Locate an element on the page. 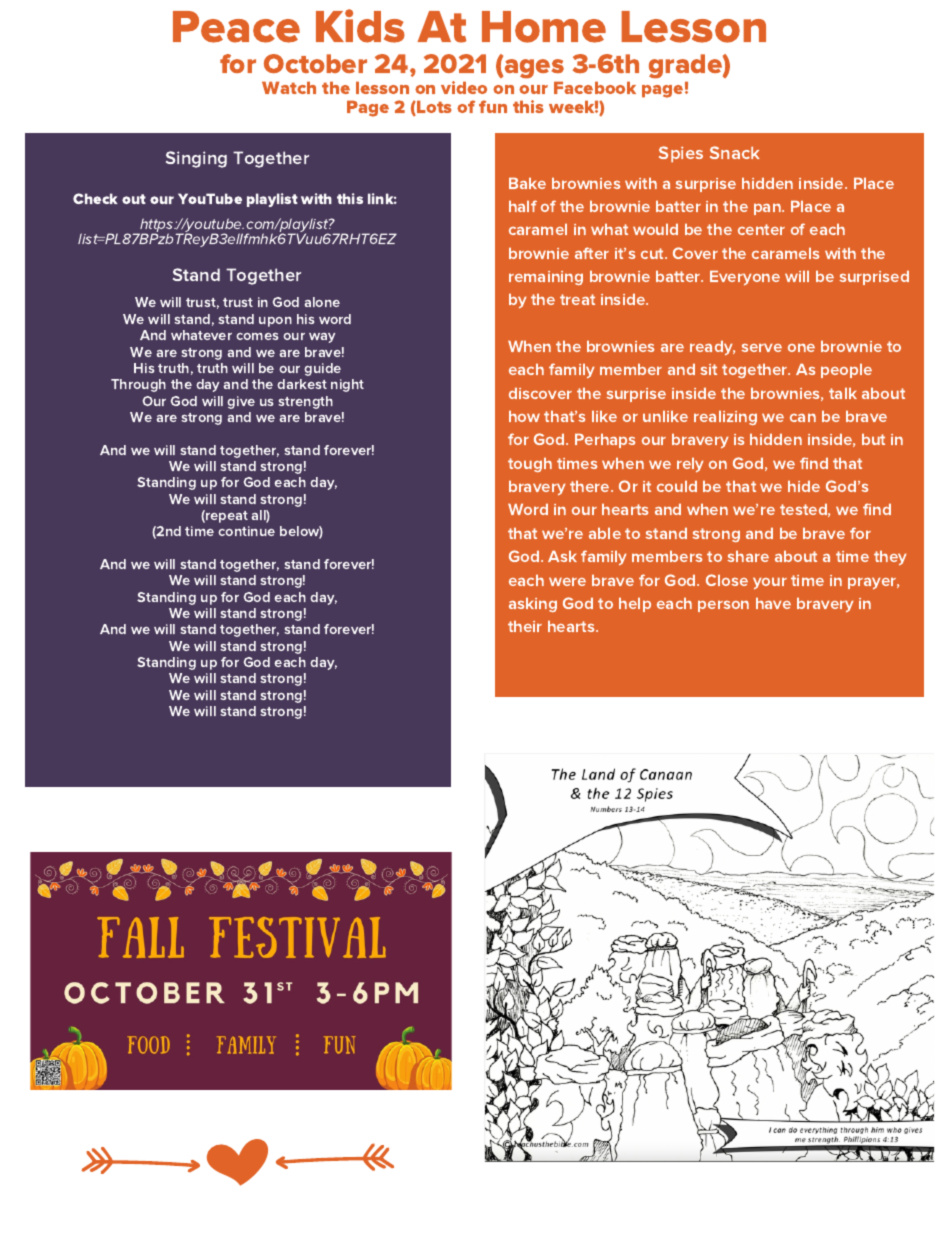 The height and width of the image is (1233, 952). Home is located at coordinates (544, 27).
